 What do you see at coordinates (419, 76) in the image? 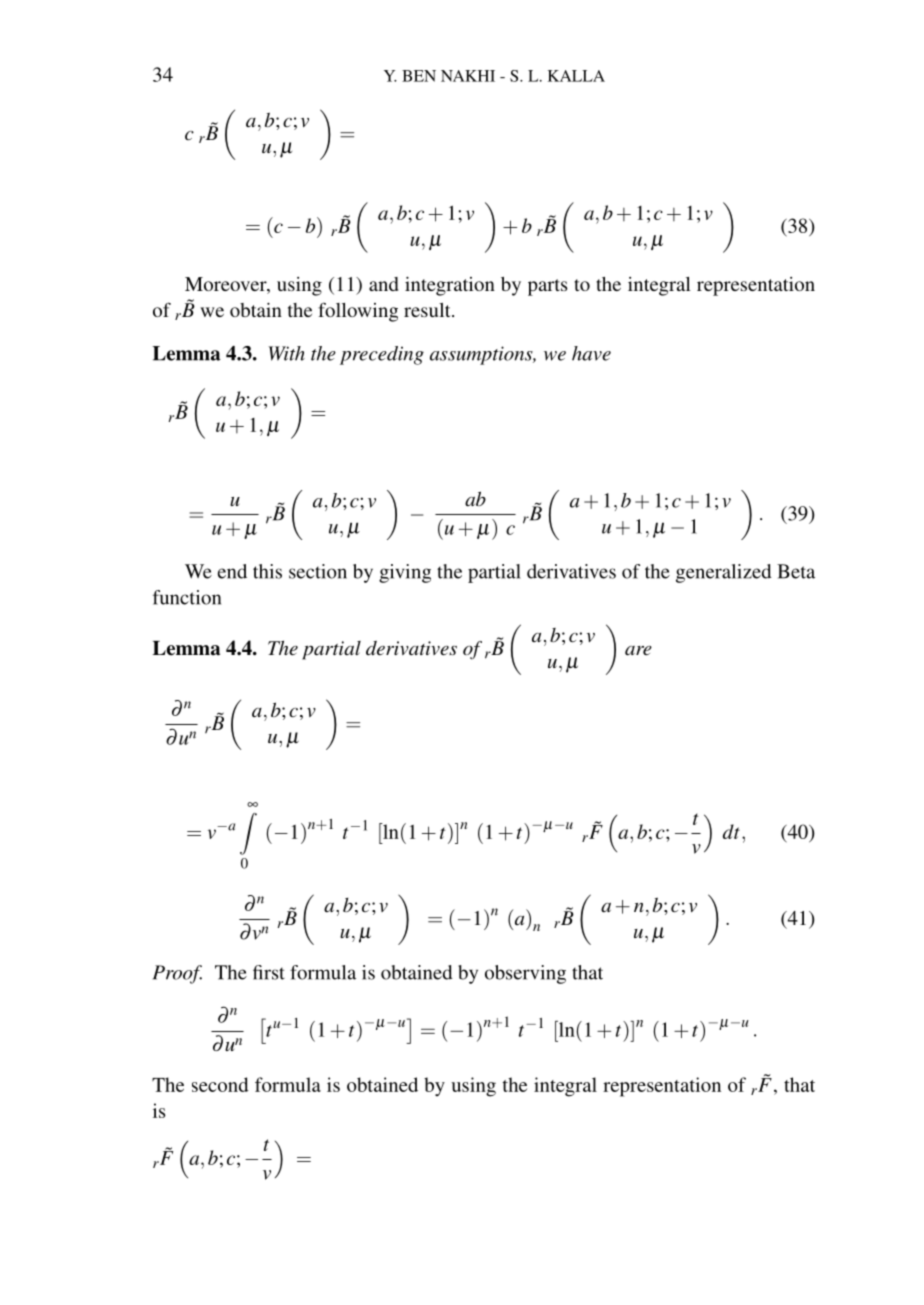
I see `BEN` at bounding box center [419, 76].
